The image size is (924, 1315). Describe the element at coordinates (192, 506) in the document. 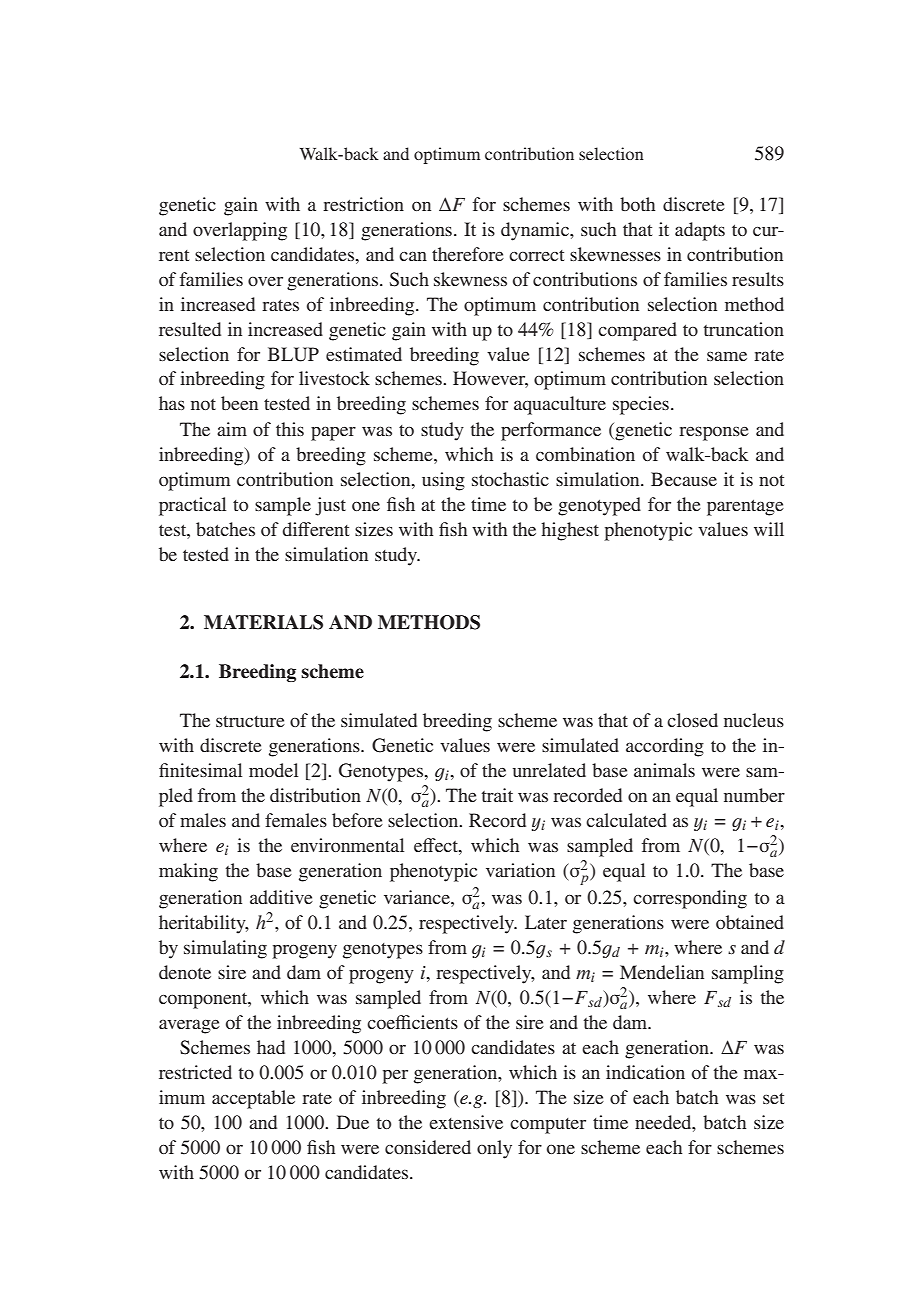

I see `practical` at that location.
